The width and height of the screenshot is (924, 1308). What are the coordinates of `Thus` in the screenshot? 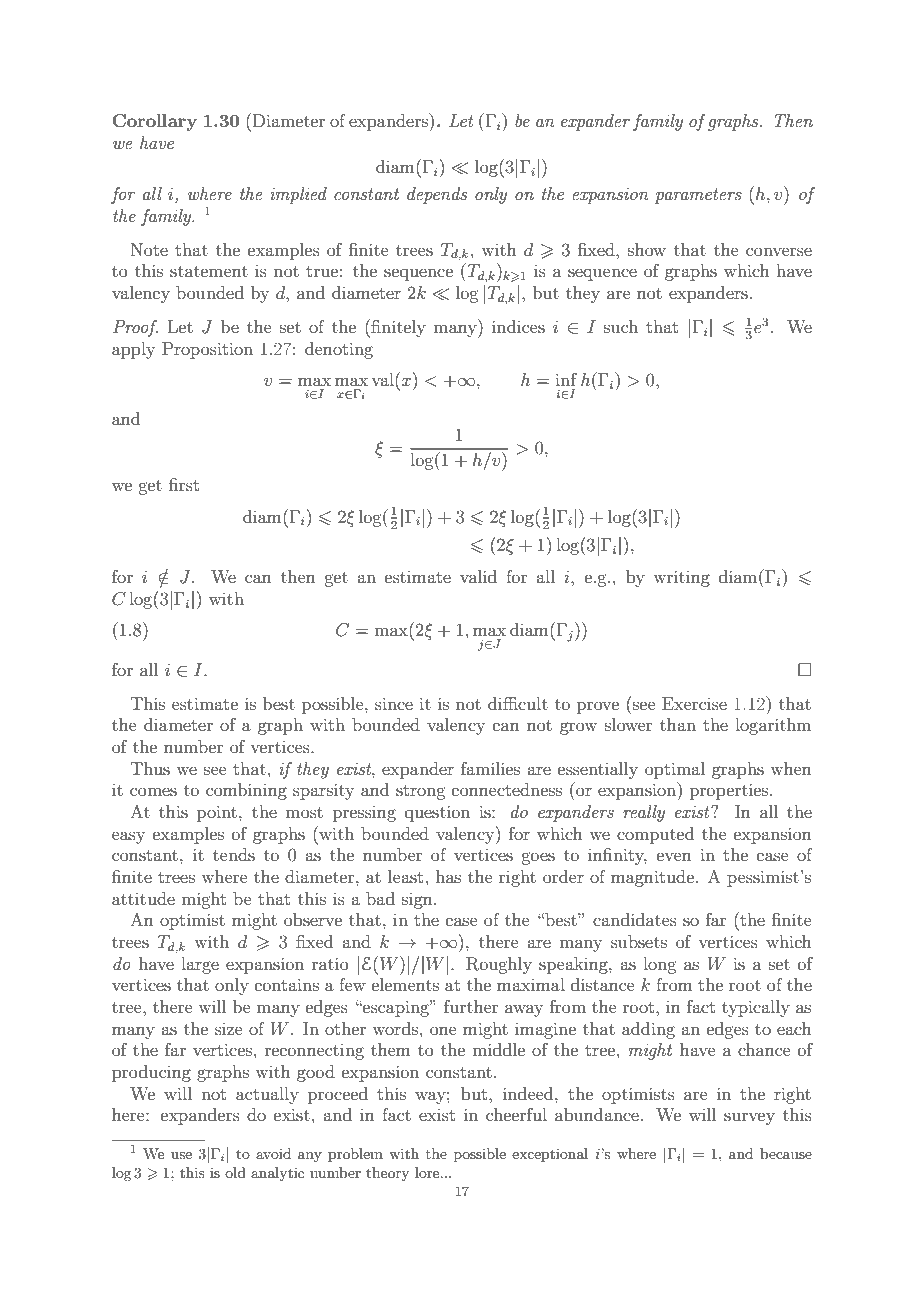 It's located at (150, 768).
